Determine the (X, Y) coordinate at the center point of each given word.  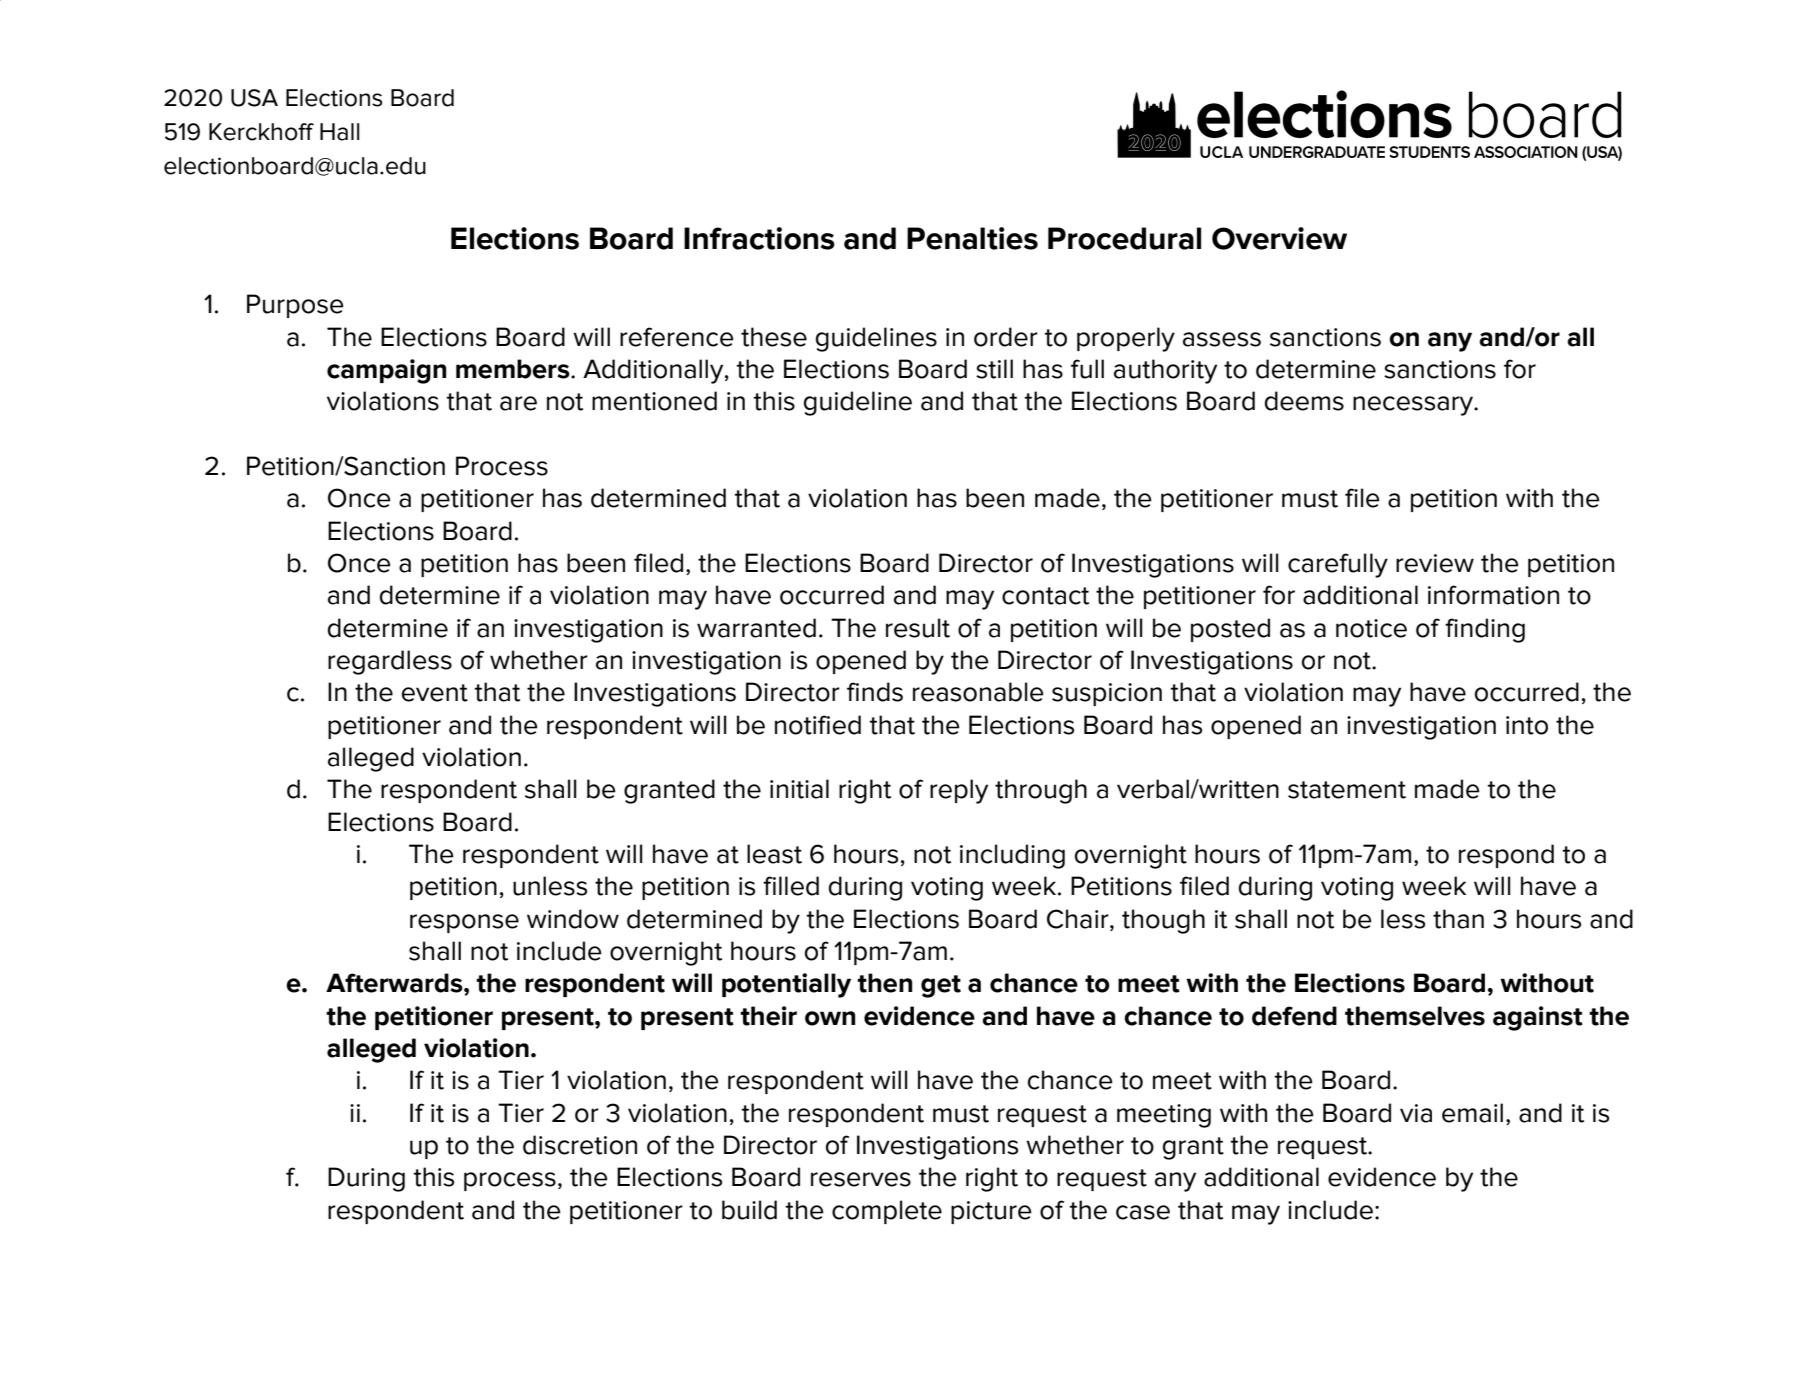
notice (1371, 628)
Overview (1279, 238)
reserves (861, 1179)
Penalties (972, 238)
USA (254, 98)
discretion (580, 1145)
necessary (1414, 406)
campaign (386, 371)
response (464, 923)
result (918, 628)
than (1458, 919)
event (435, 693)
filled (791, 886)
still (994, 369)
